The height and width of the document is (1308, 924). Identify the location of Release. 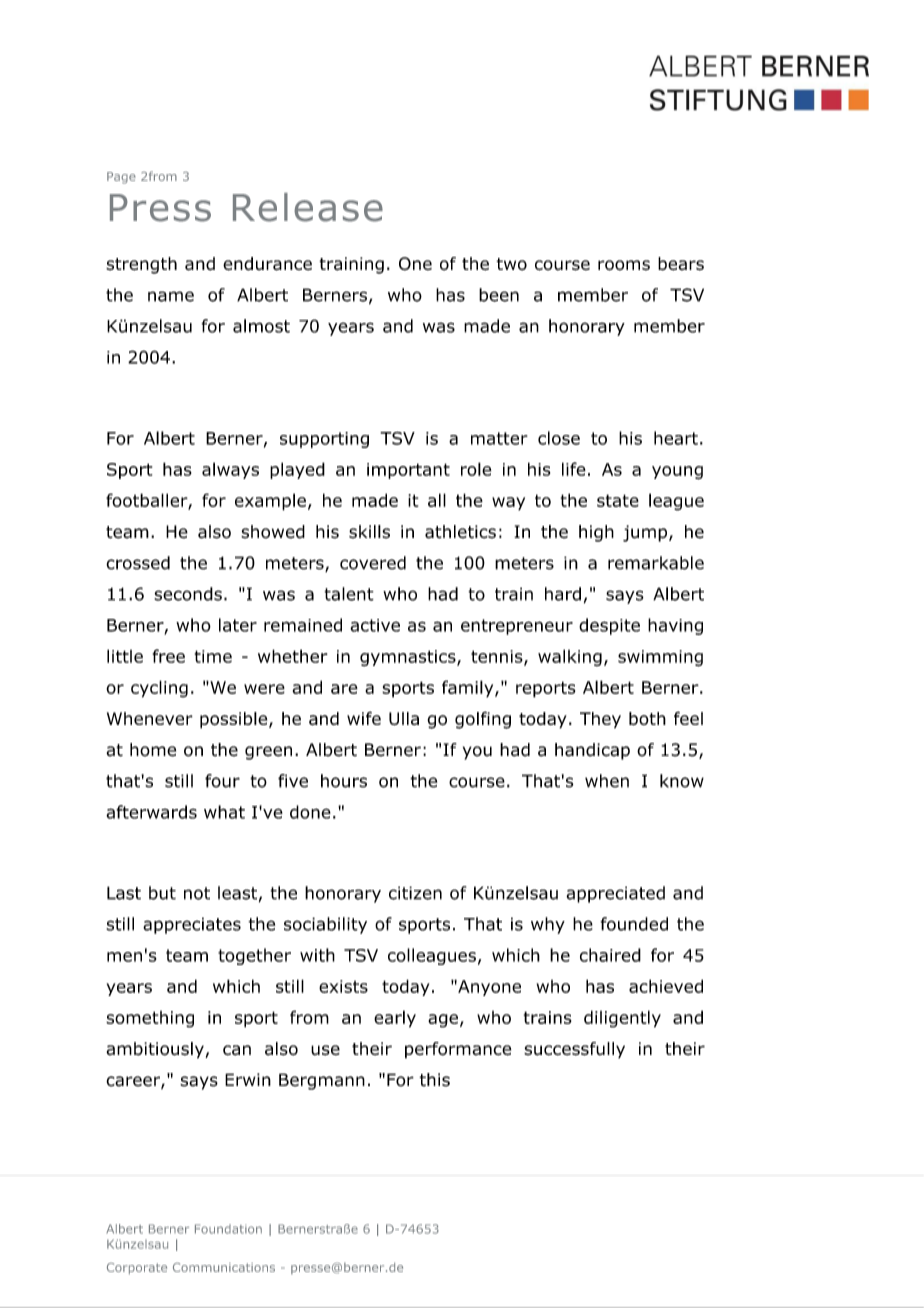
(308, 207).
